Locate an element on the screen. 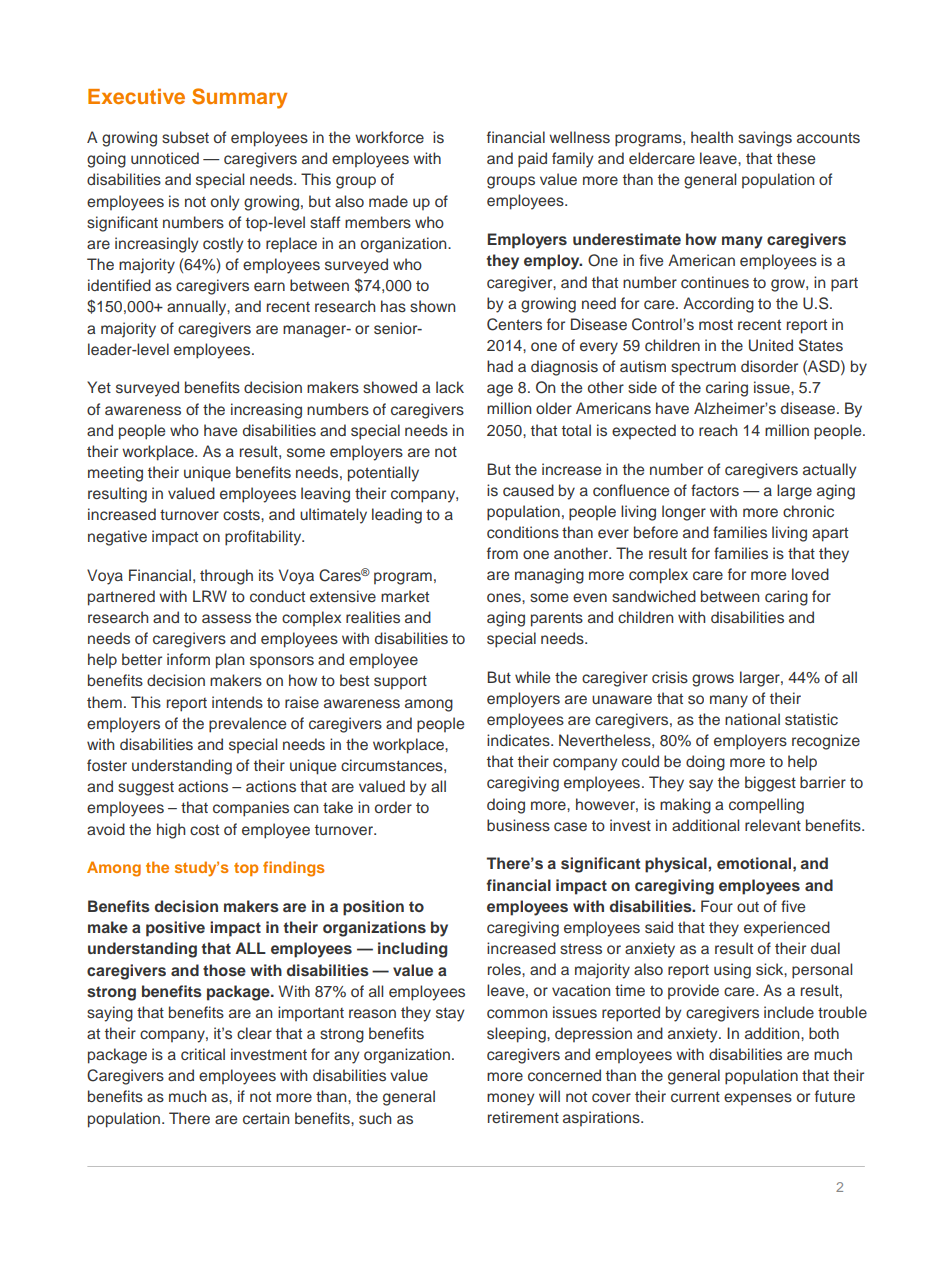 The width and height of the screenshot is (952, 1270). money is located at coordinates (510, 1099).
